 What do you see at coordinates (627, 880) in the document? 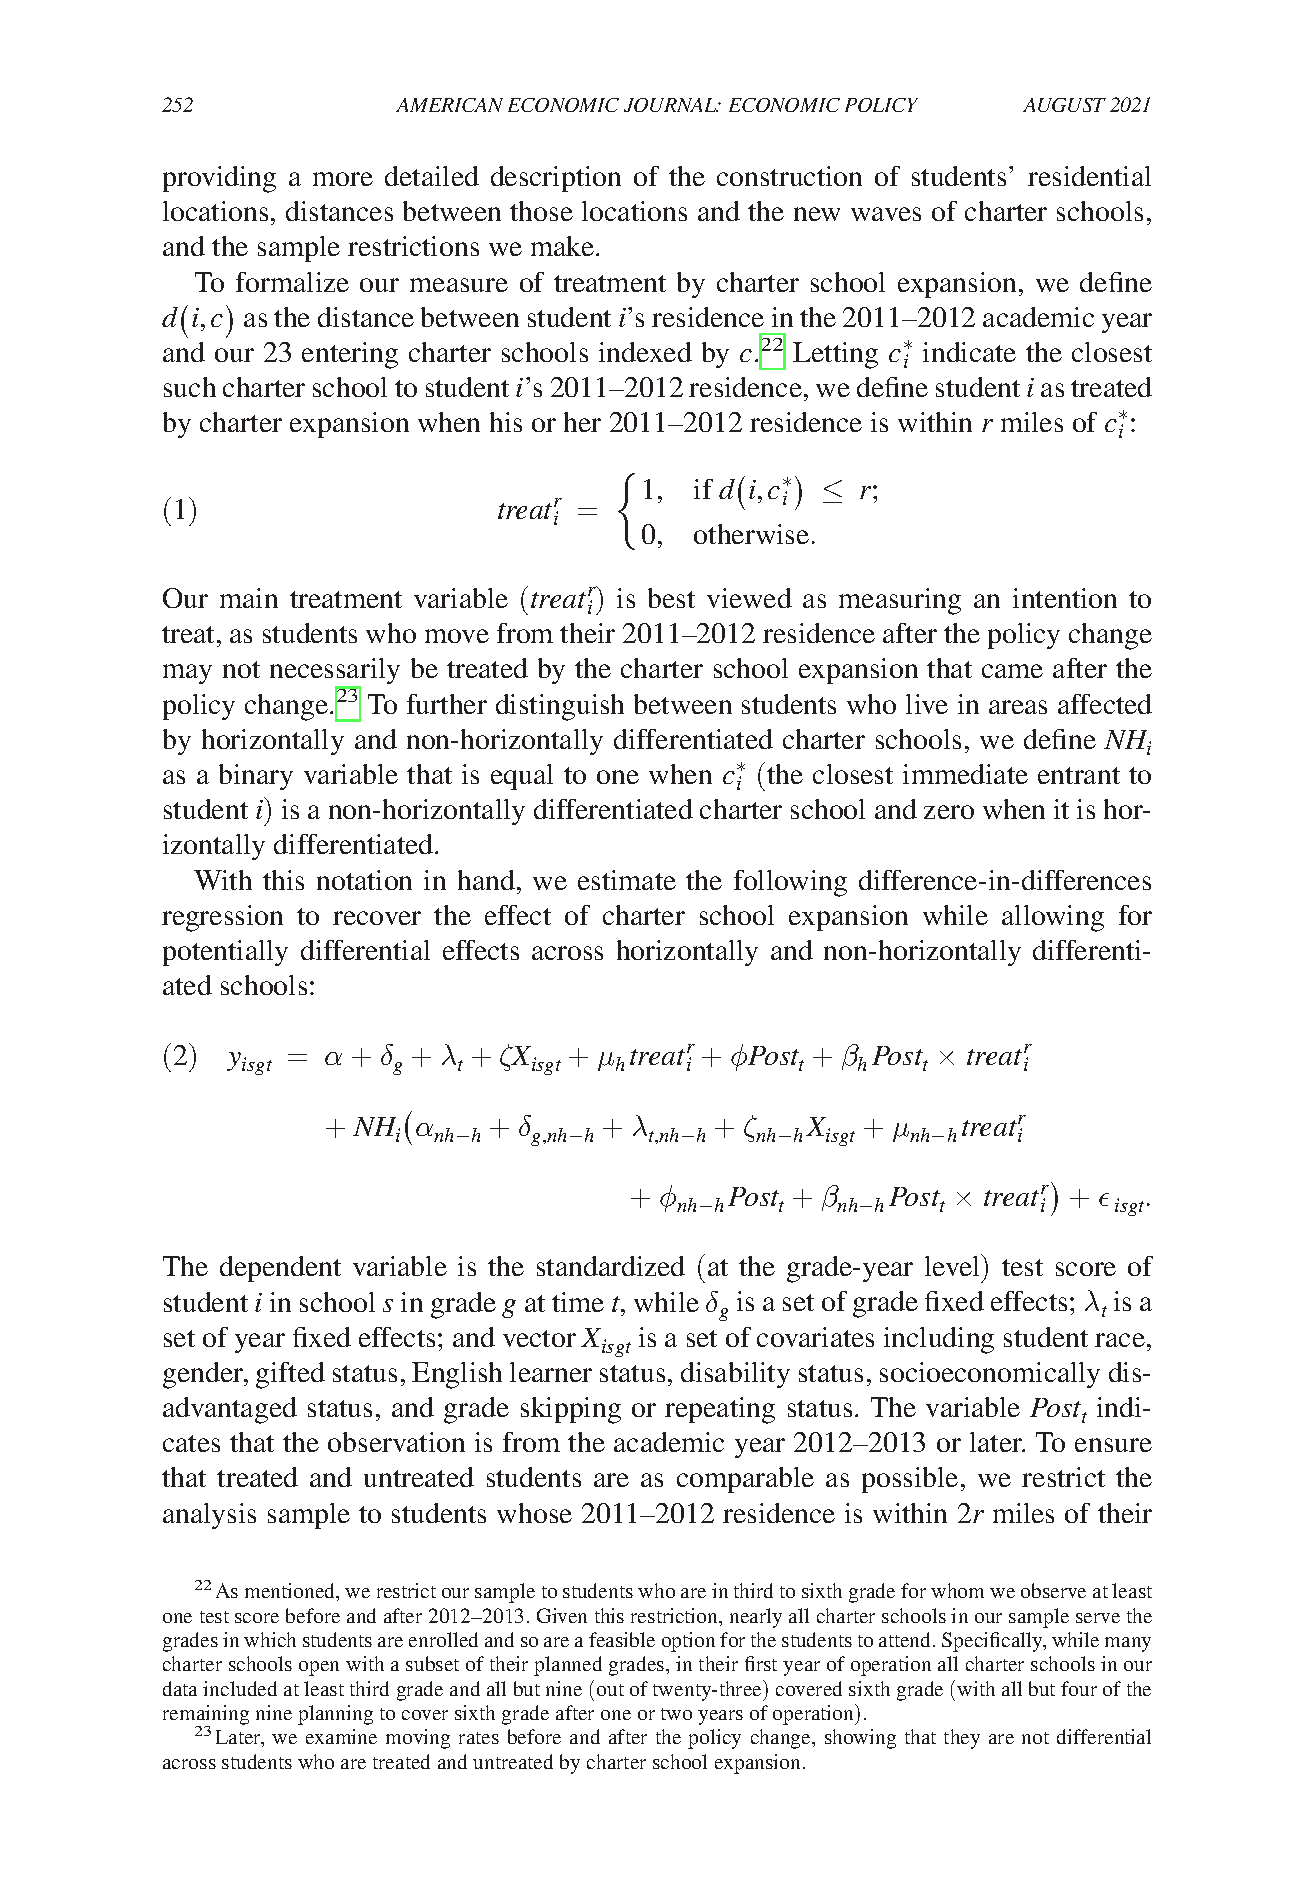
I see `estimate` at bounding box center [627, 880].
